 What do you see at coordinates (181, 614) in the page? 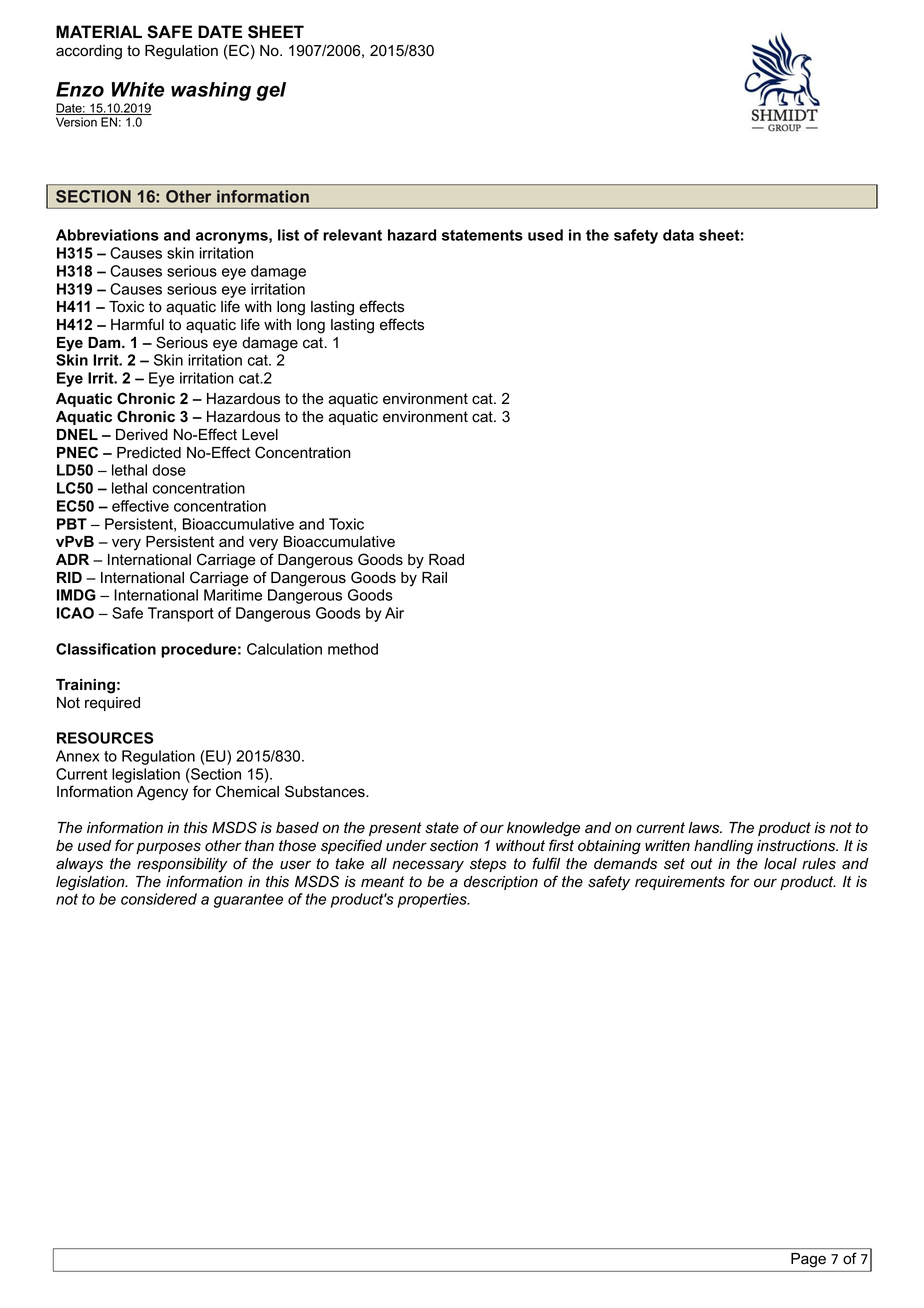
I see `Transport` at bounding box center [181, 614].
